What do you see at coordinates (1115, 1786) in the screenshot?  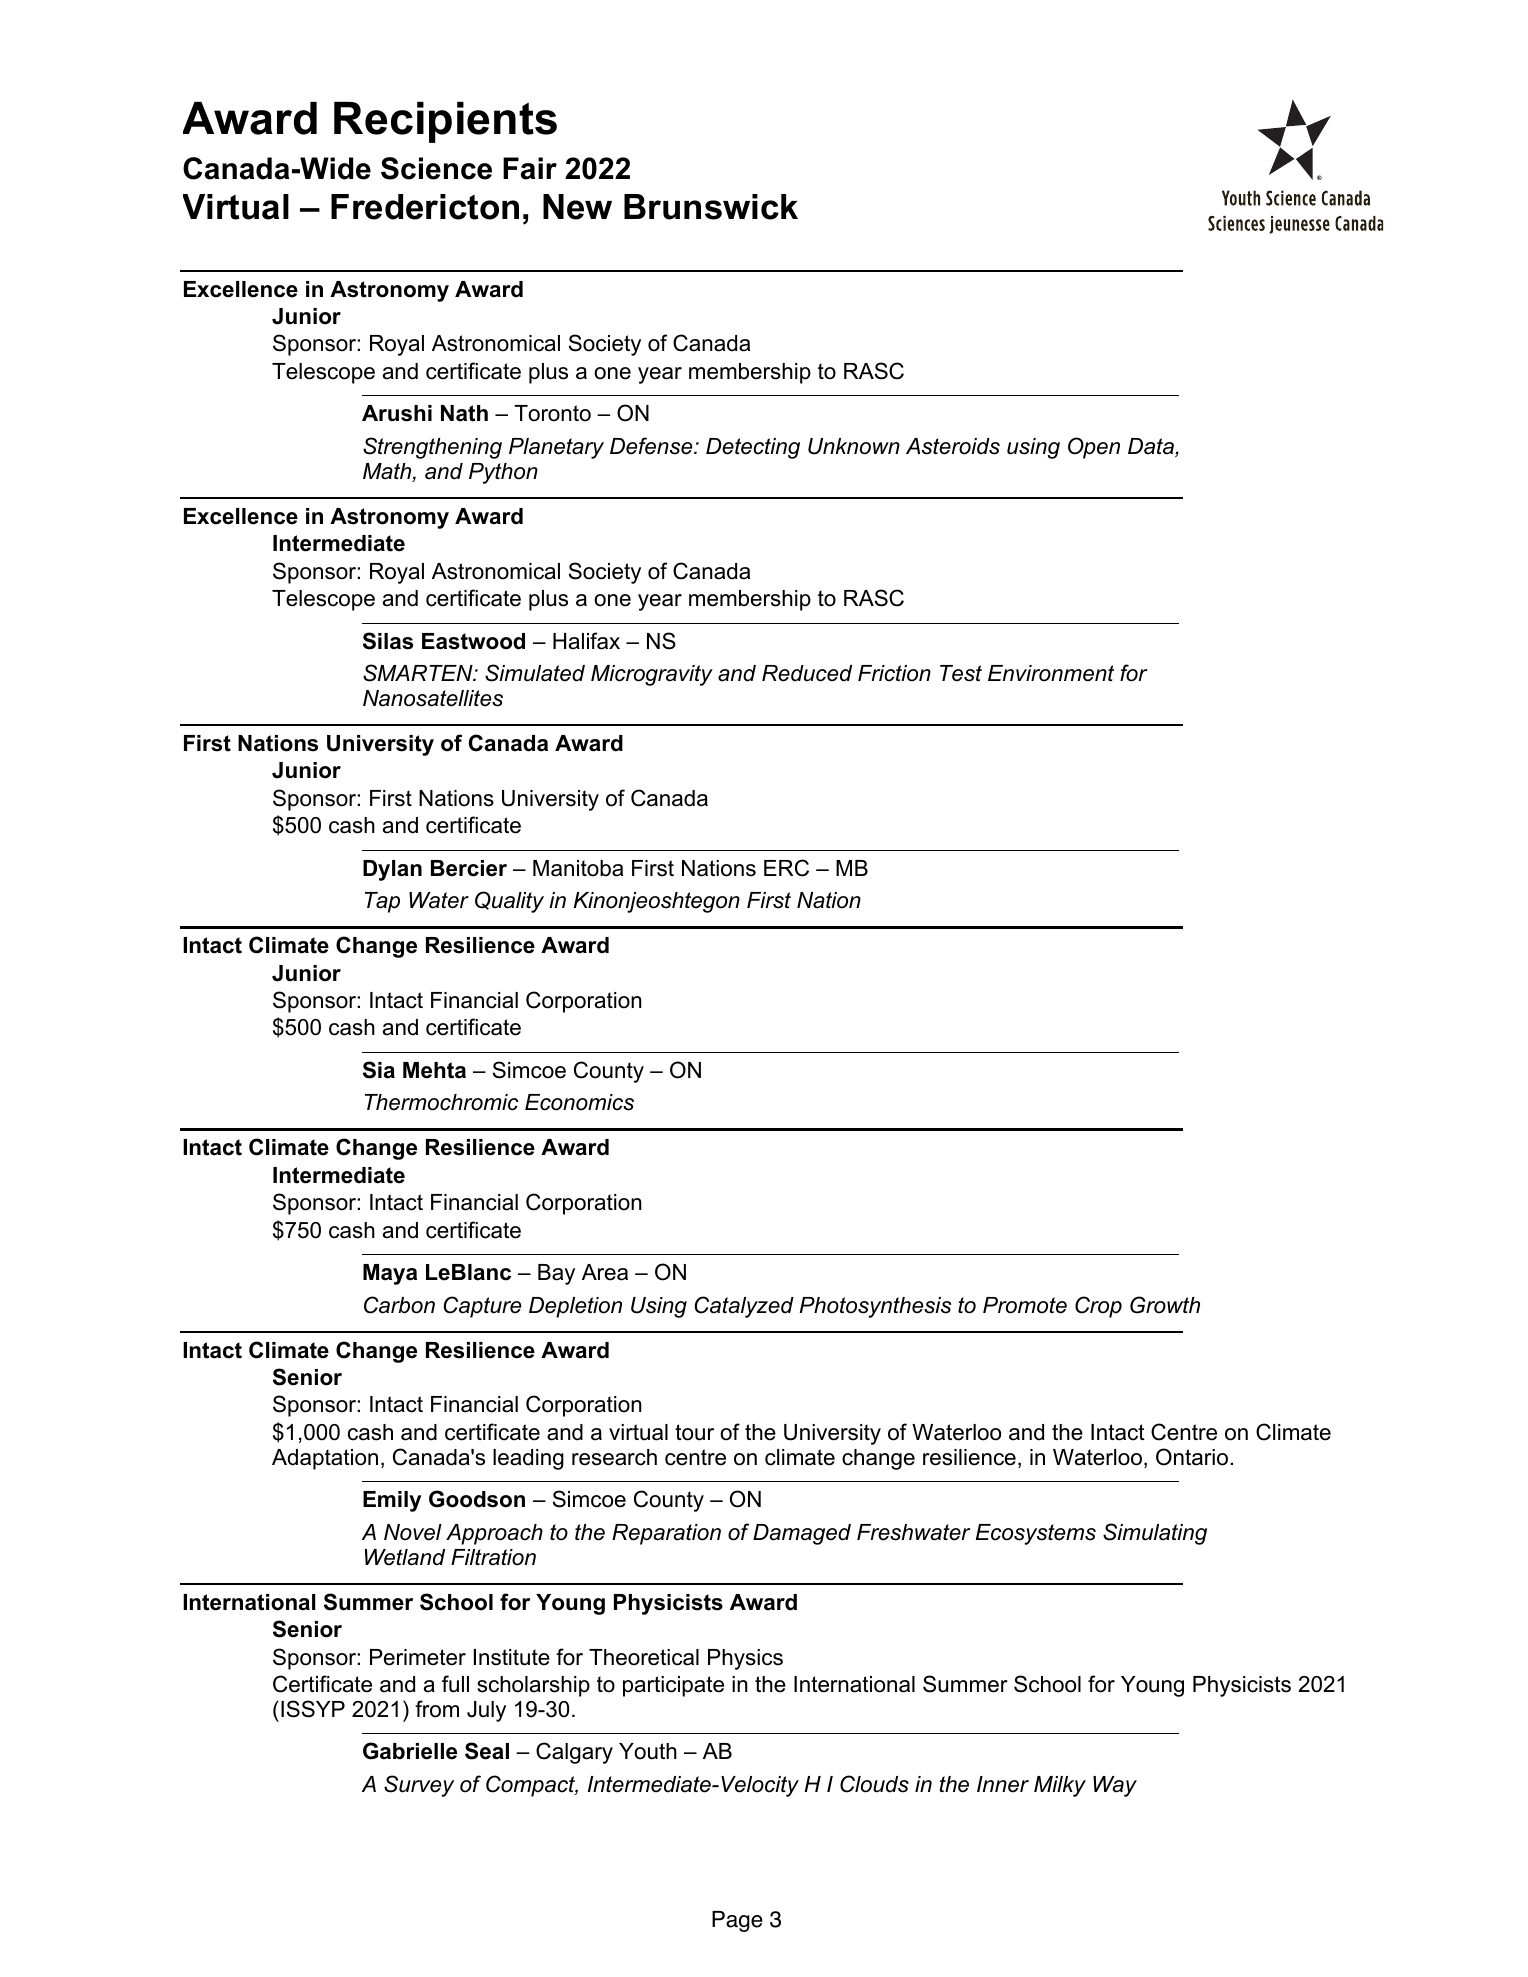 I see `Way` at bounding box center [1115, 1786].
